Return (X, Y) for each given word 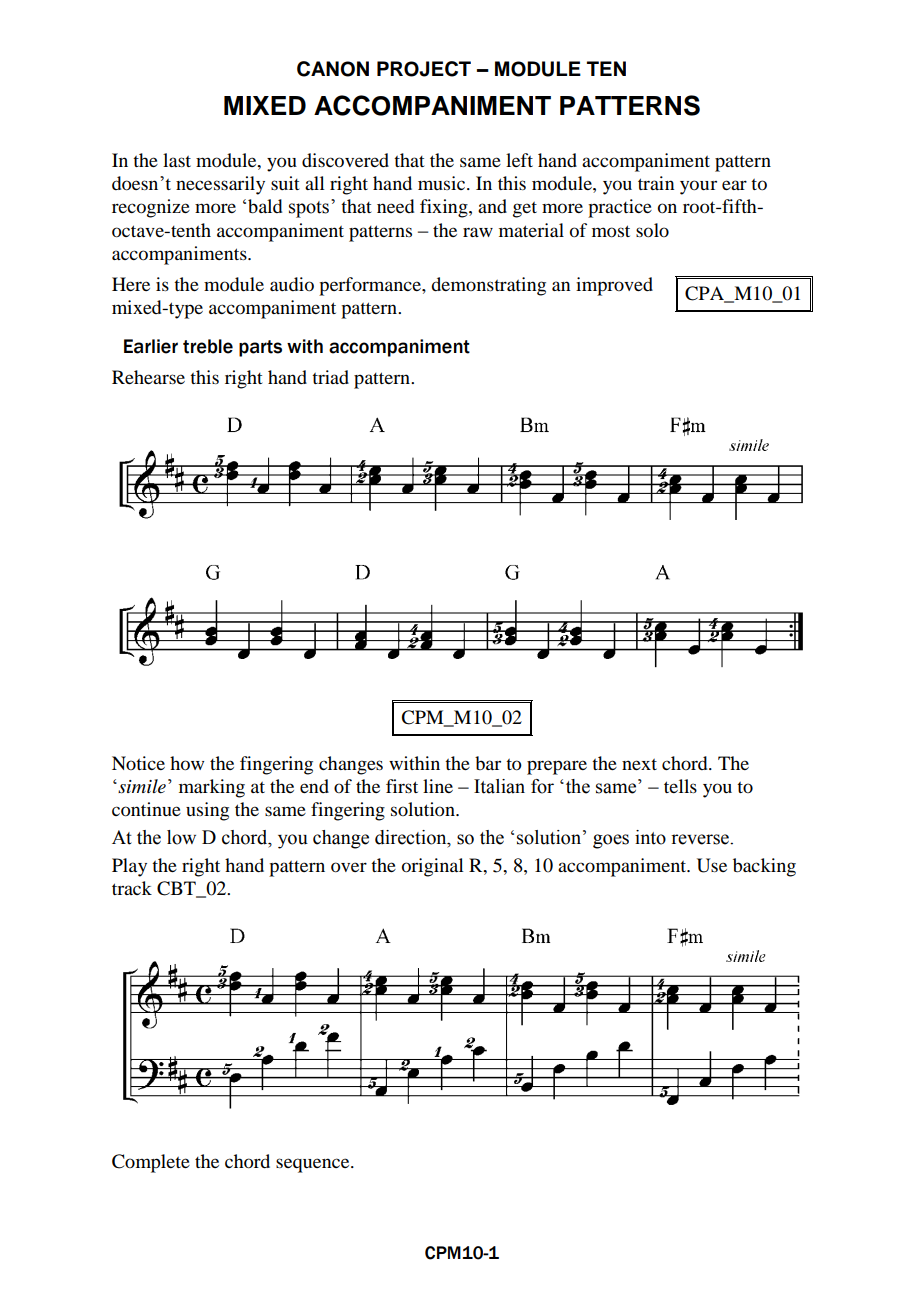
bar (488, 763)
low (181, 837)
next (639, 764)
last (177, 160)
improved (614, 286)
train (656, 183)
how (187, 763)
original (433, 867)
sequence (314, 1165)
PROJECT (424, 69)
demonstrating (488, 286)
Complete (151, 1163)
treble (208, 346)
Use (712, 865)
